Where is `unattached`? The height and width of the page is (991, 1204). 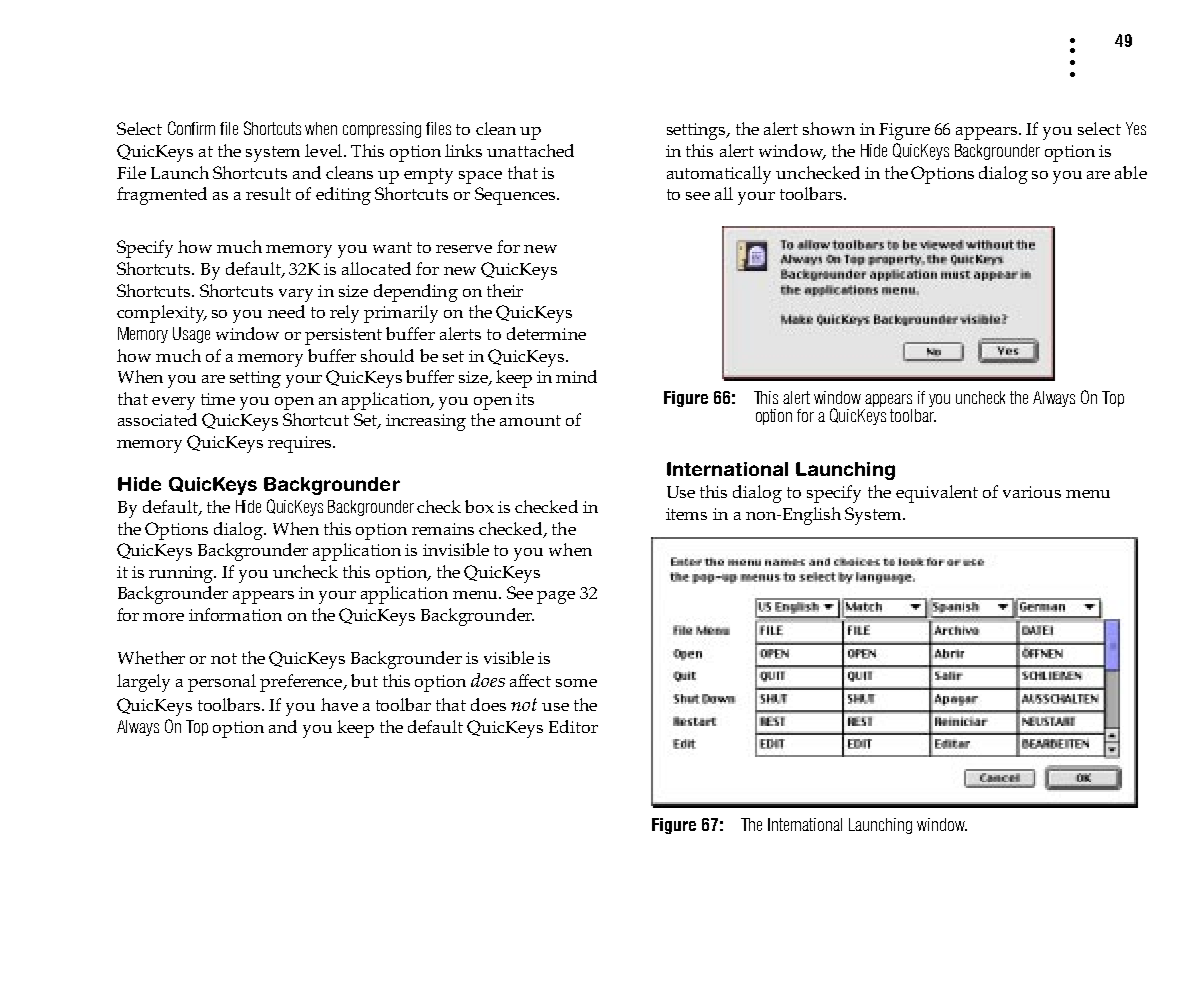 unattached is located at coordinates (530, 150).
